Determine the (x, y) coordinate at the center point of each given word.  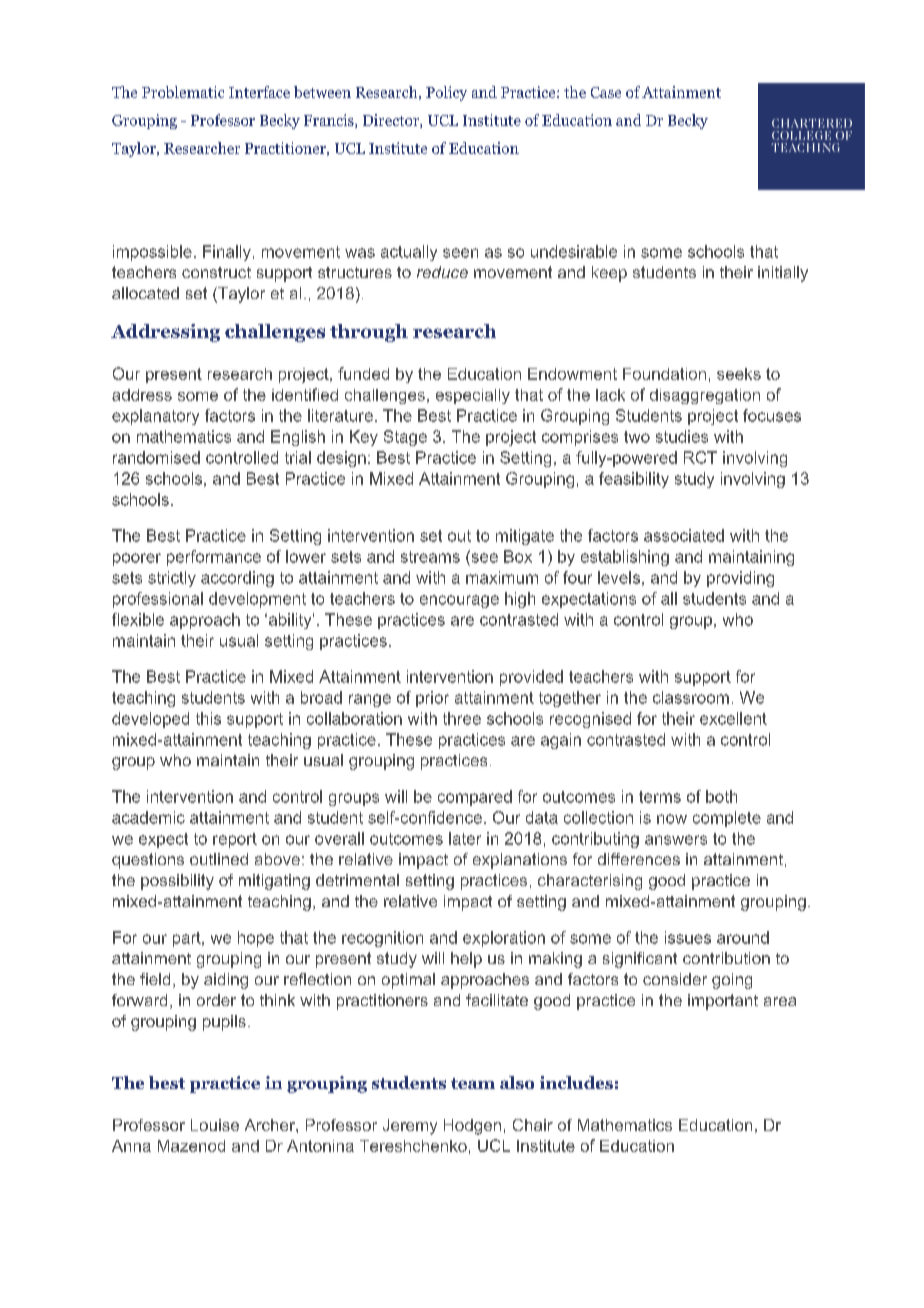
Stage (405, 438)
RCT (700, 457)
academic (148, 817)
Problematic (183, 92)
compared (475, 798)
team (473, 1083)
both (721, 796)
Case (606, 92)
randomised (156, 457)
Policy (446, 93)
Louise (215, 1125)
